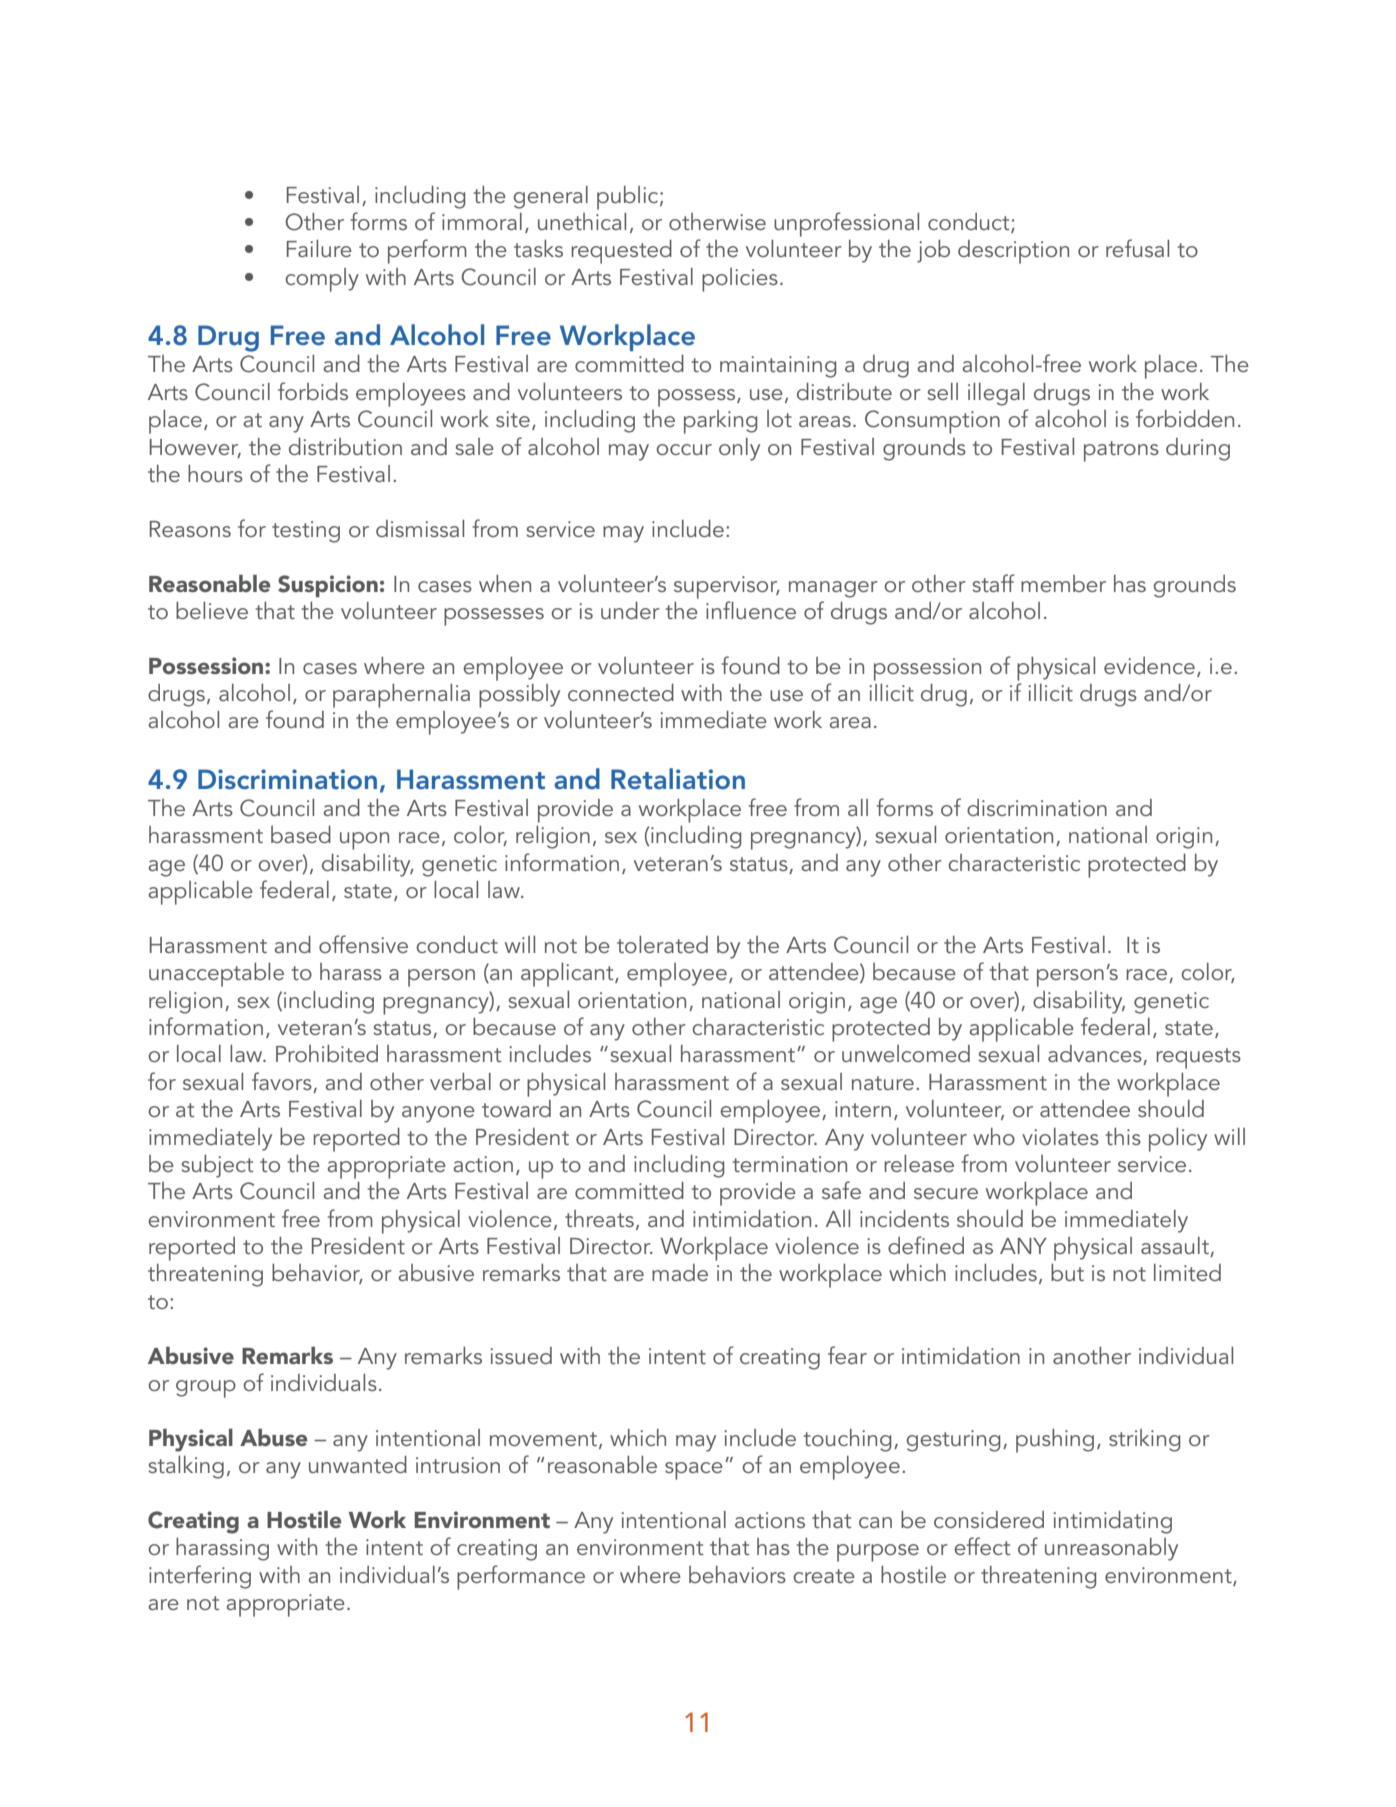  What do you see at coordinates (1060, 1136) in the page?
I see `violates` at bounding box center [1060, 1136].
